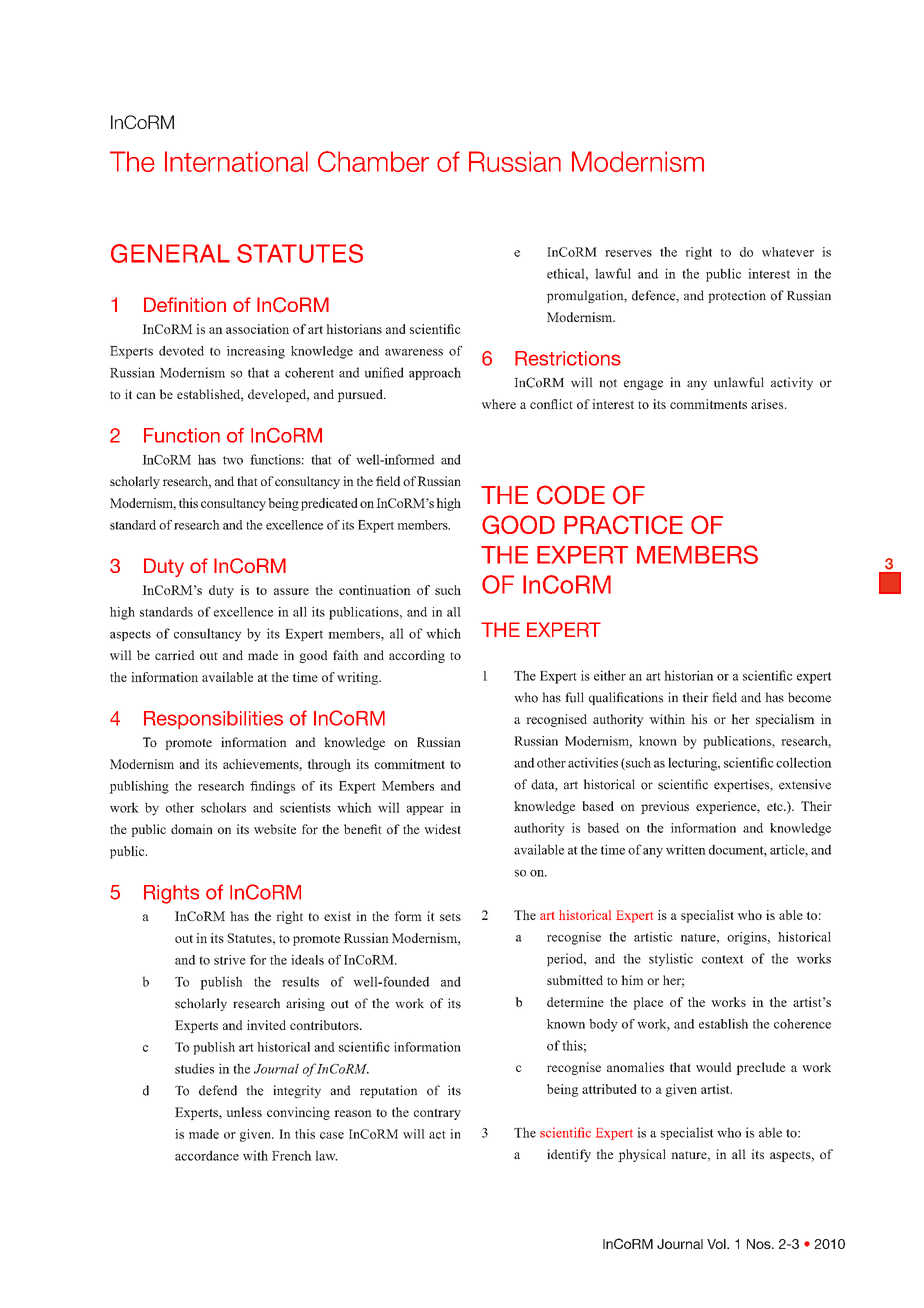  I want to click on Chamber, so click(373, 161).
